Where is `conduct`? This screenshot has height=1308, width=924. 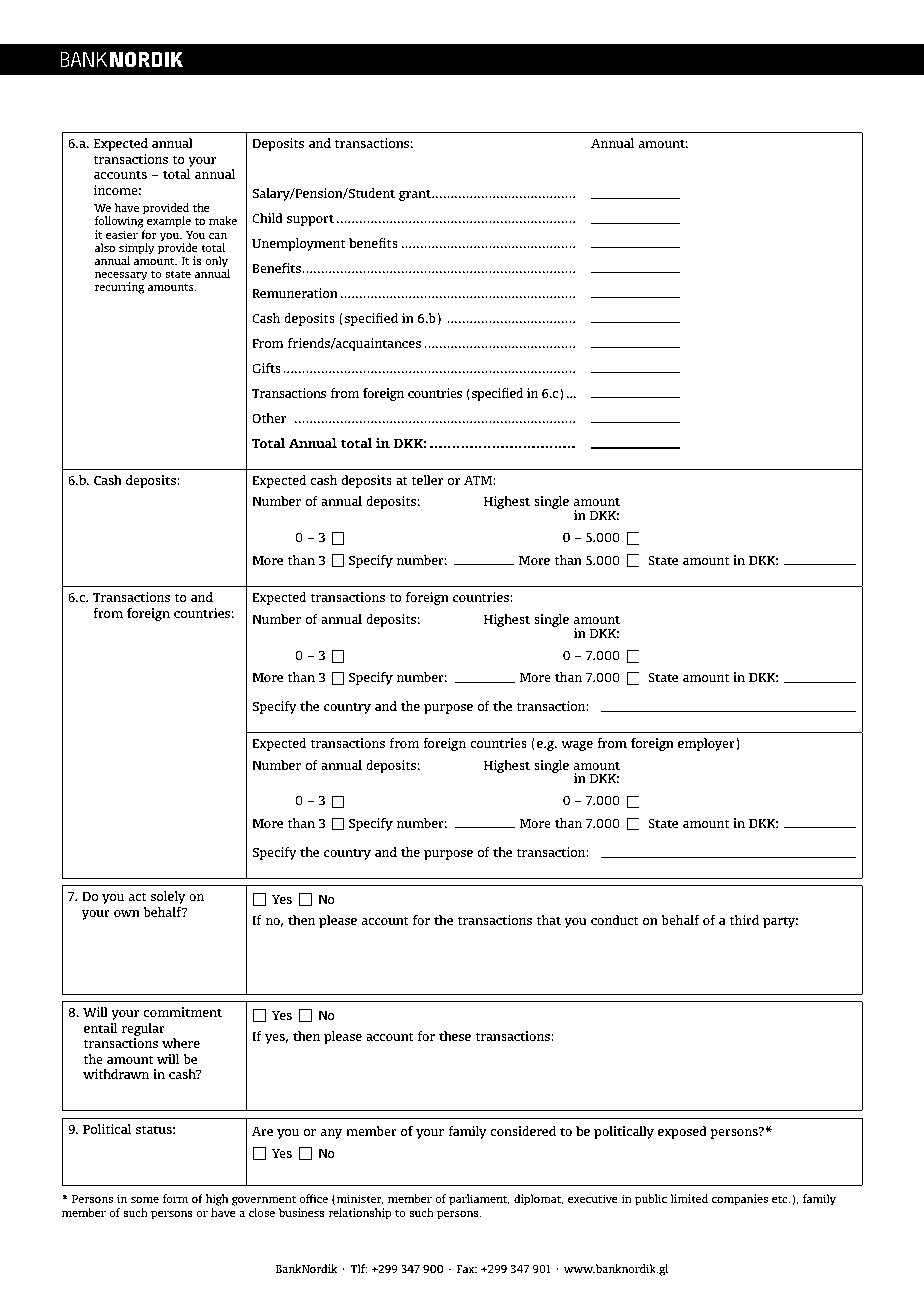 conduct is located at coordinates (615, 920).
